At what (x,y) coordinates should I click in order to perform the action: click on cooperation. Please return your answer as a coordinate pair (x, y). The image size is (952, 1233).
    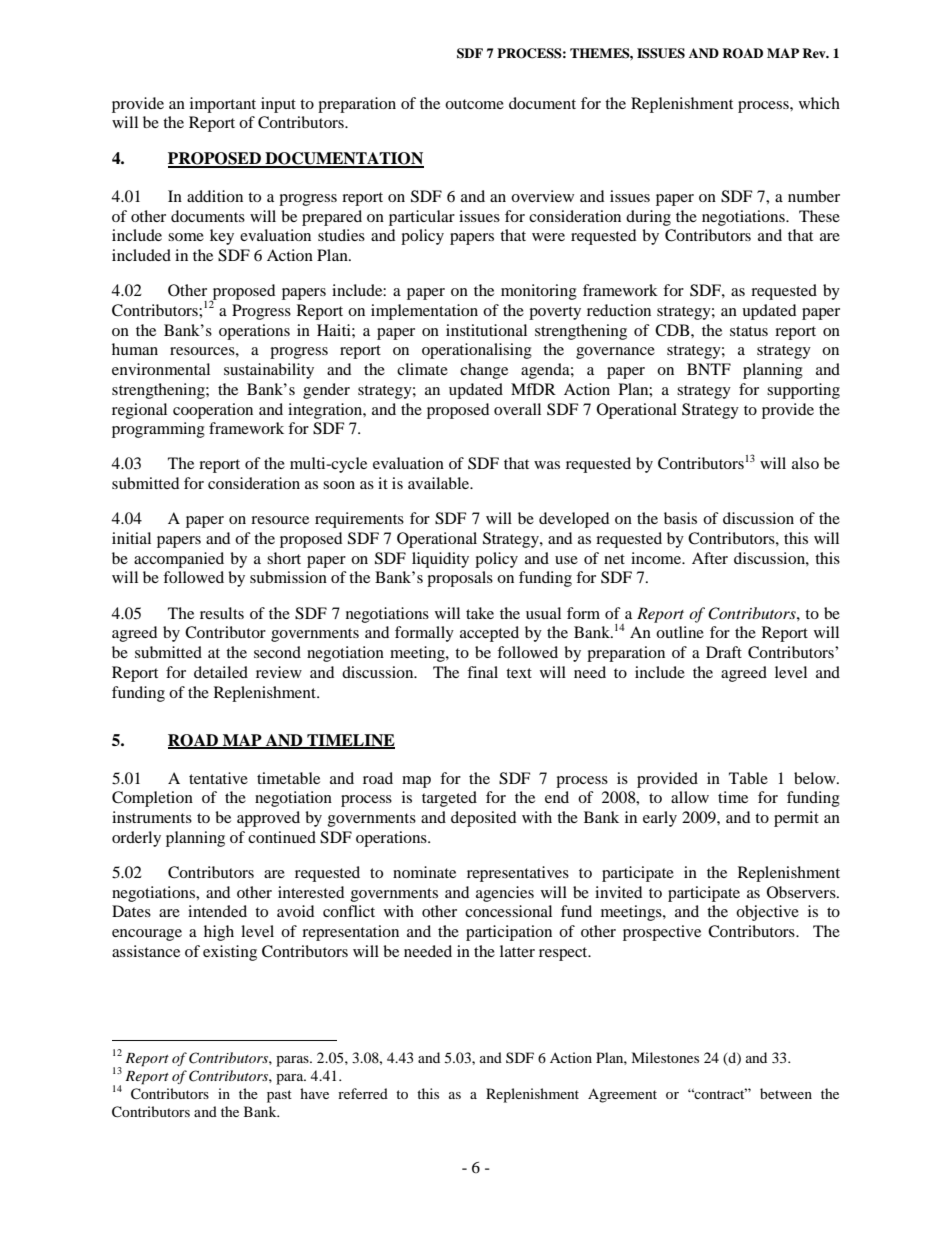
    Looking at the image, I should click on (213, 411).
